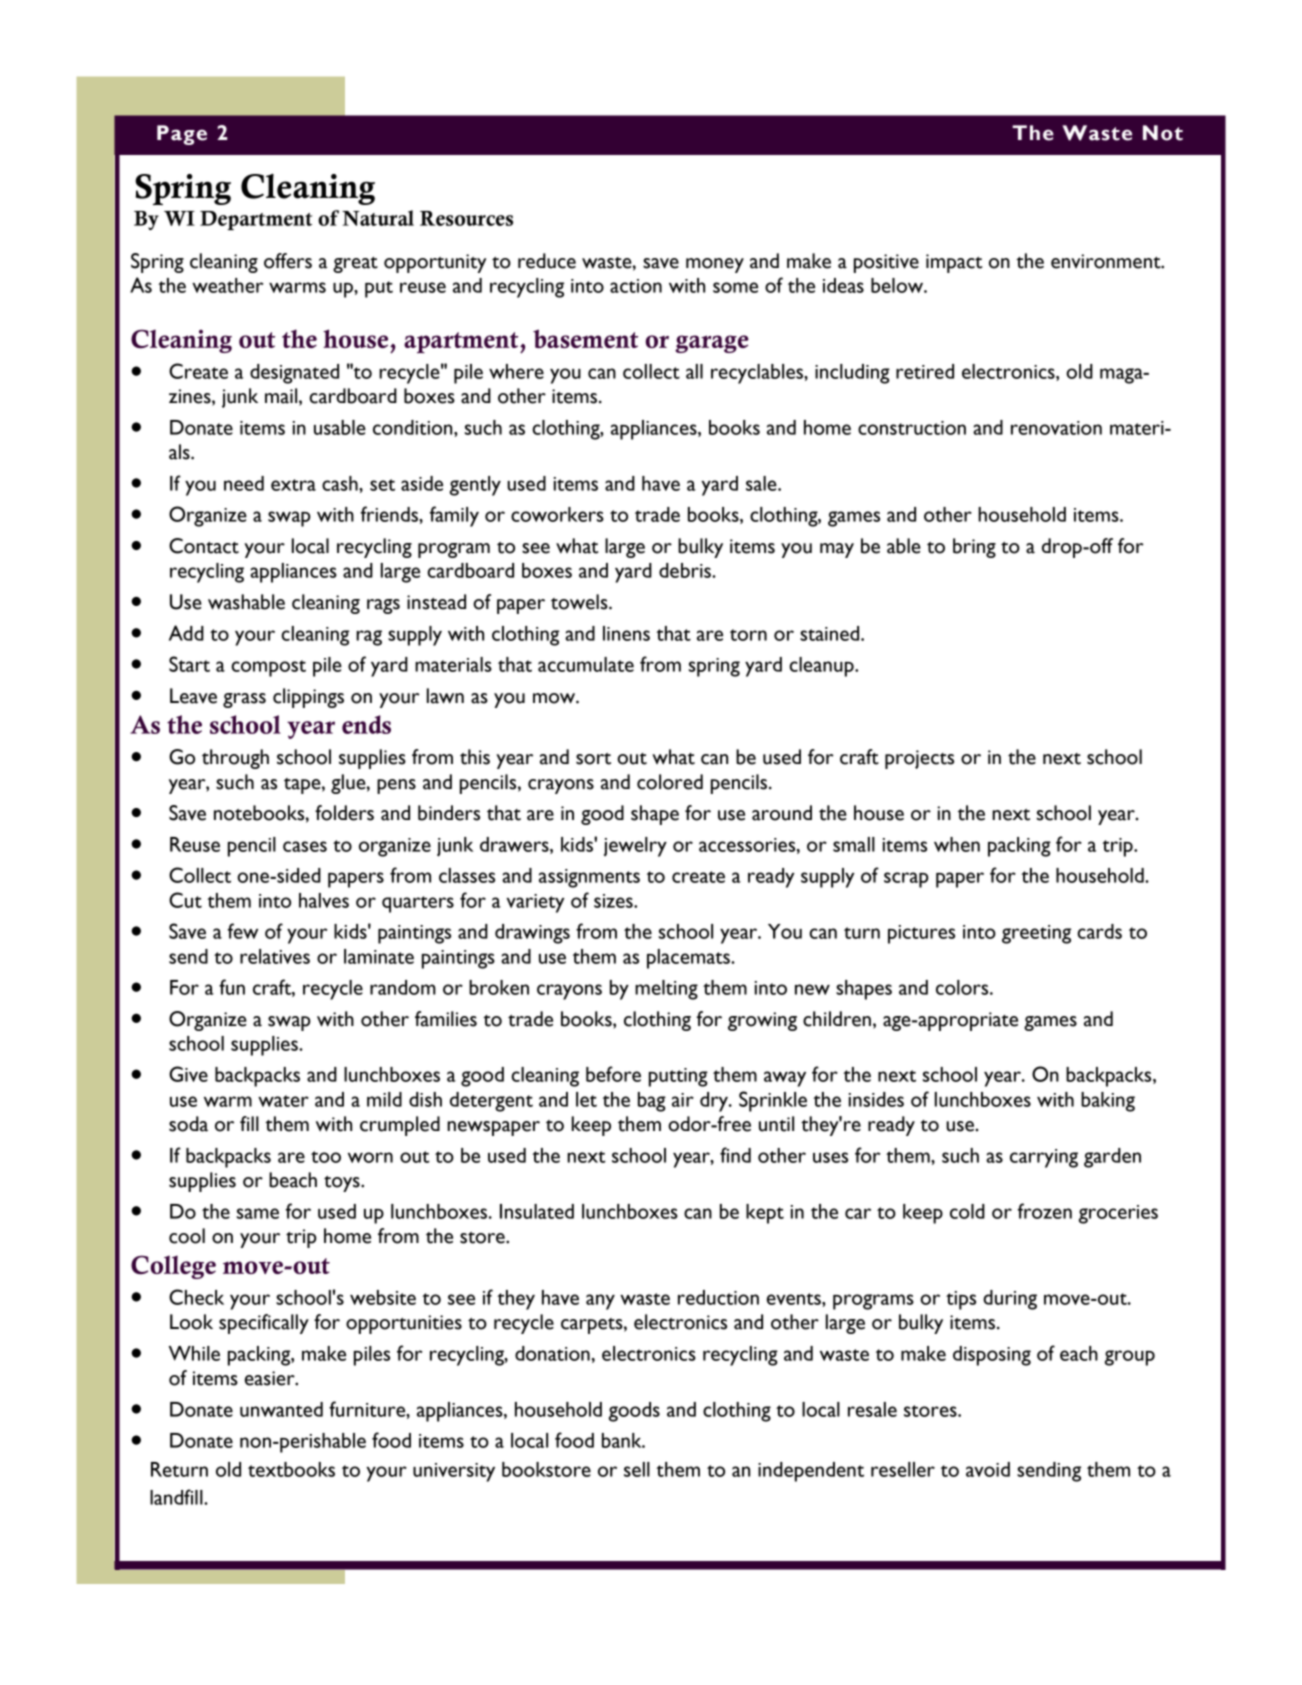 The height and width of the page is (1685, 1302). Describe the element at coordinates (256, 220) in the page. I see `Department` at that location.
